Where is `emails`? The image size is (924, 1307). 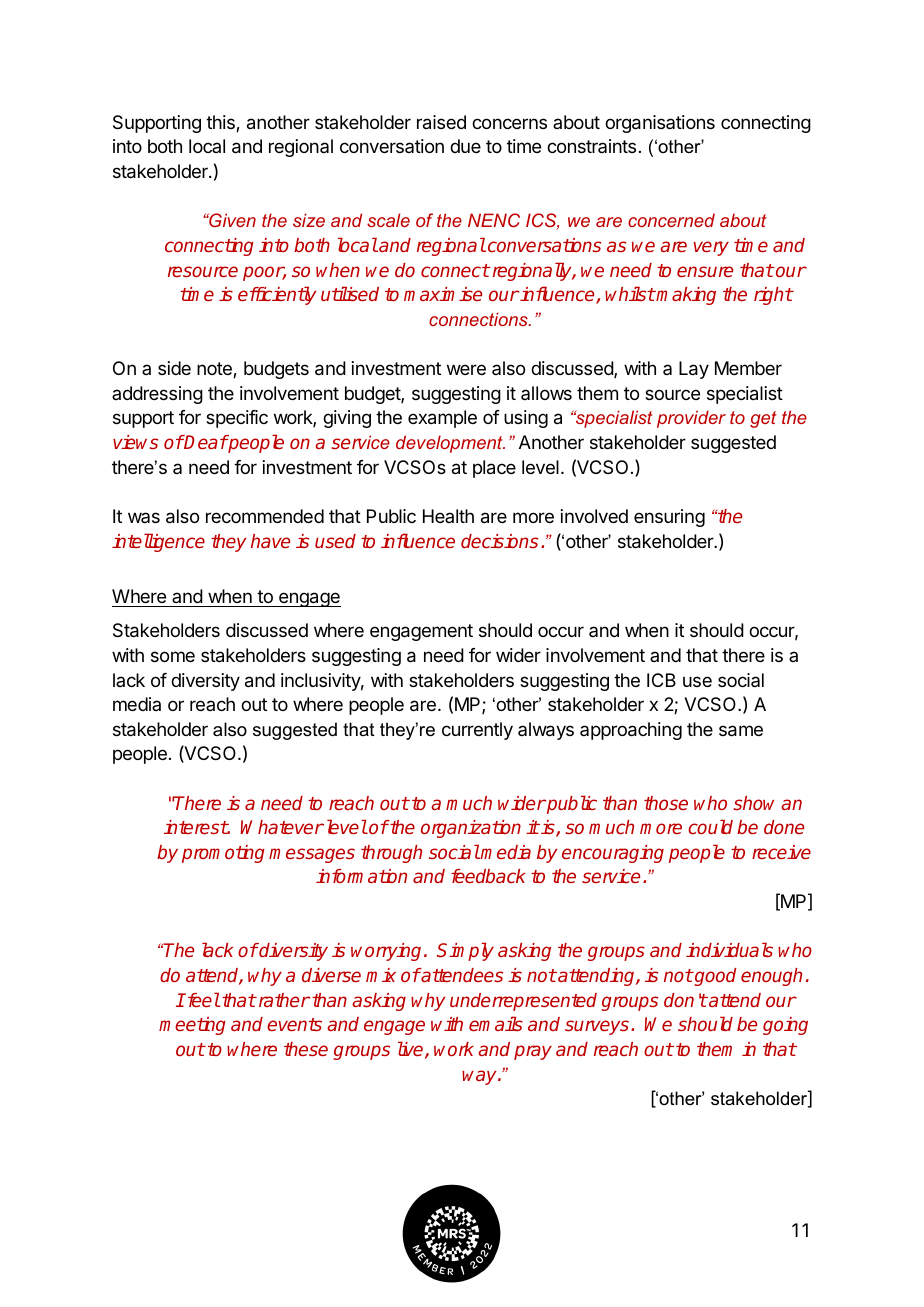 emails is located at coordinates (496, 1023).
